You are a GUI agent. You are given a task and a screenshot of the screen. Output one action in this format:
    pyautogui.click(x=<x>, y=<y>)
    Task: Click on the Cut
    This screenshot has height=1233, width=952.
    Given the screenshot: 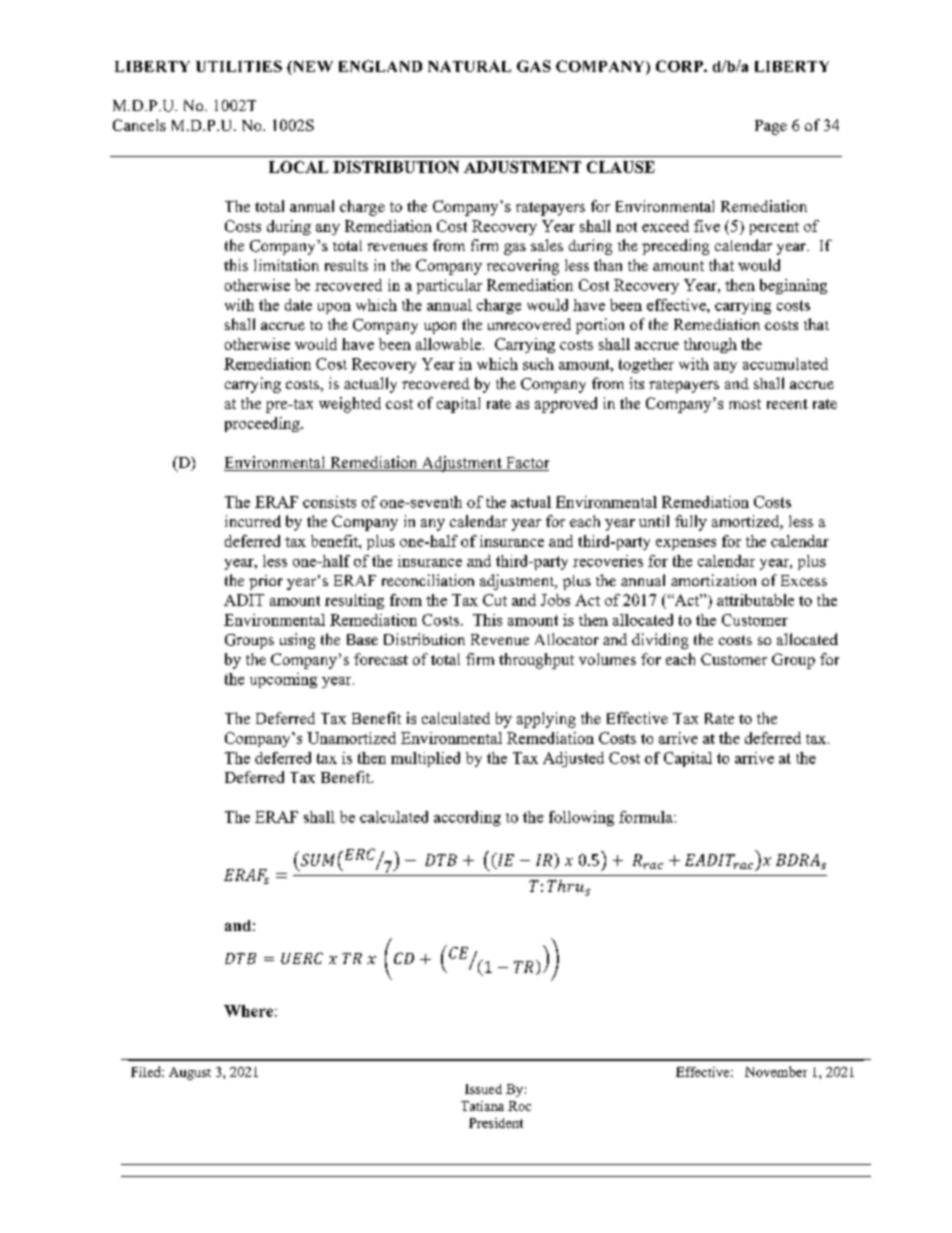 What is the action you would take?
    pyautogui.click(x=495, y=600)
